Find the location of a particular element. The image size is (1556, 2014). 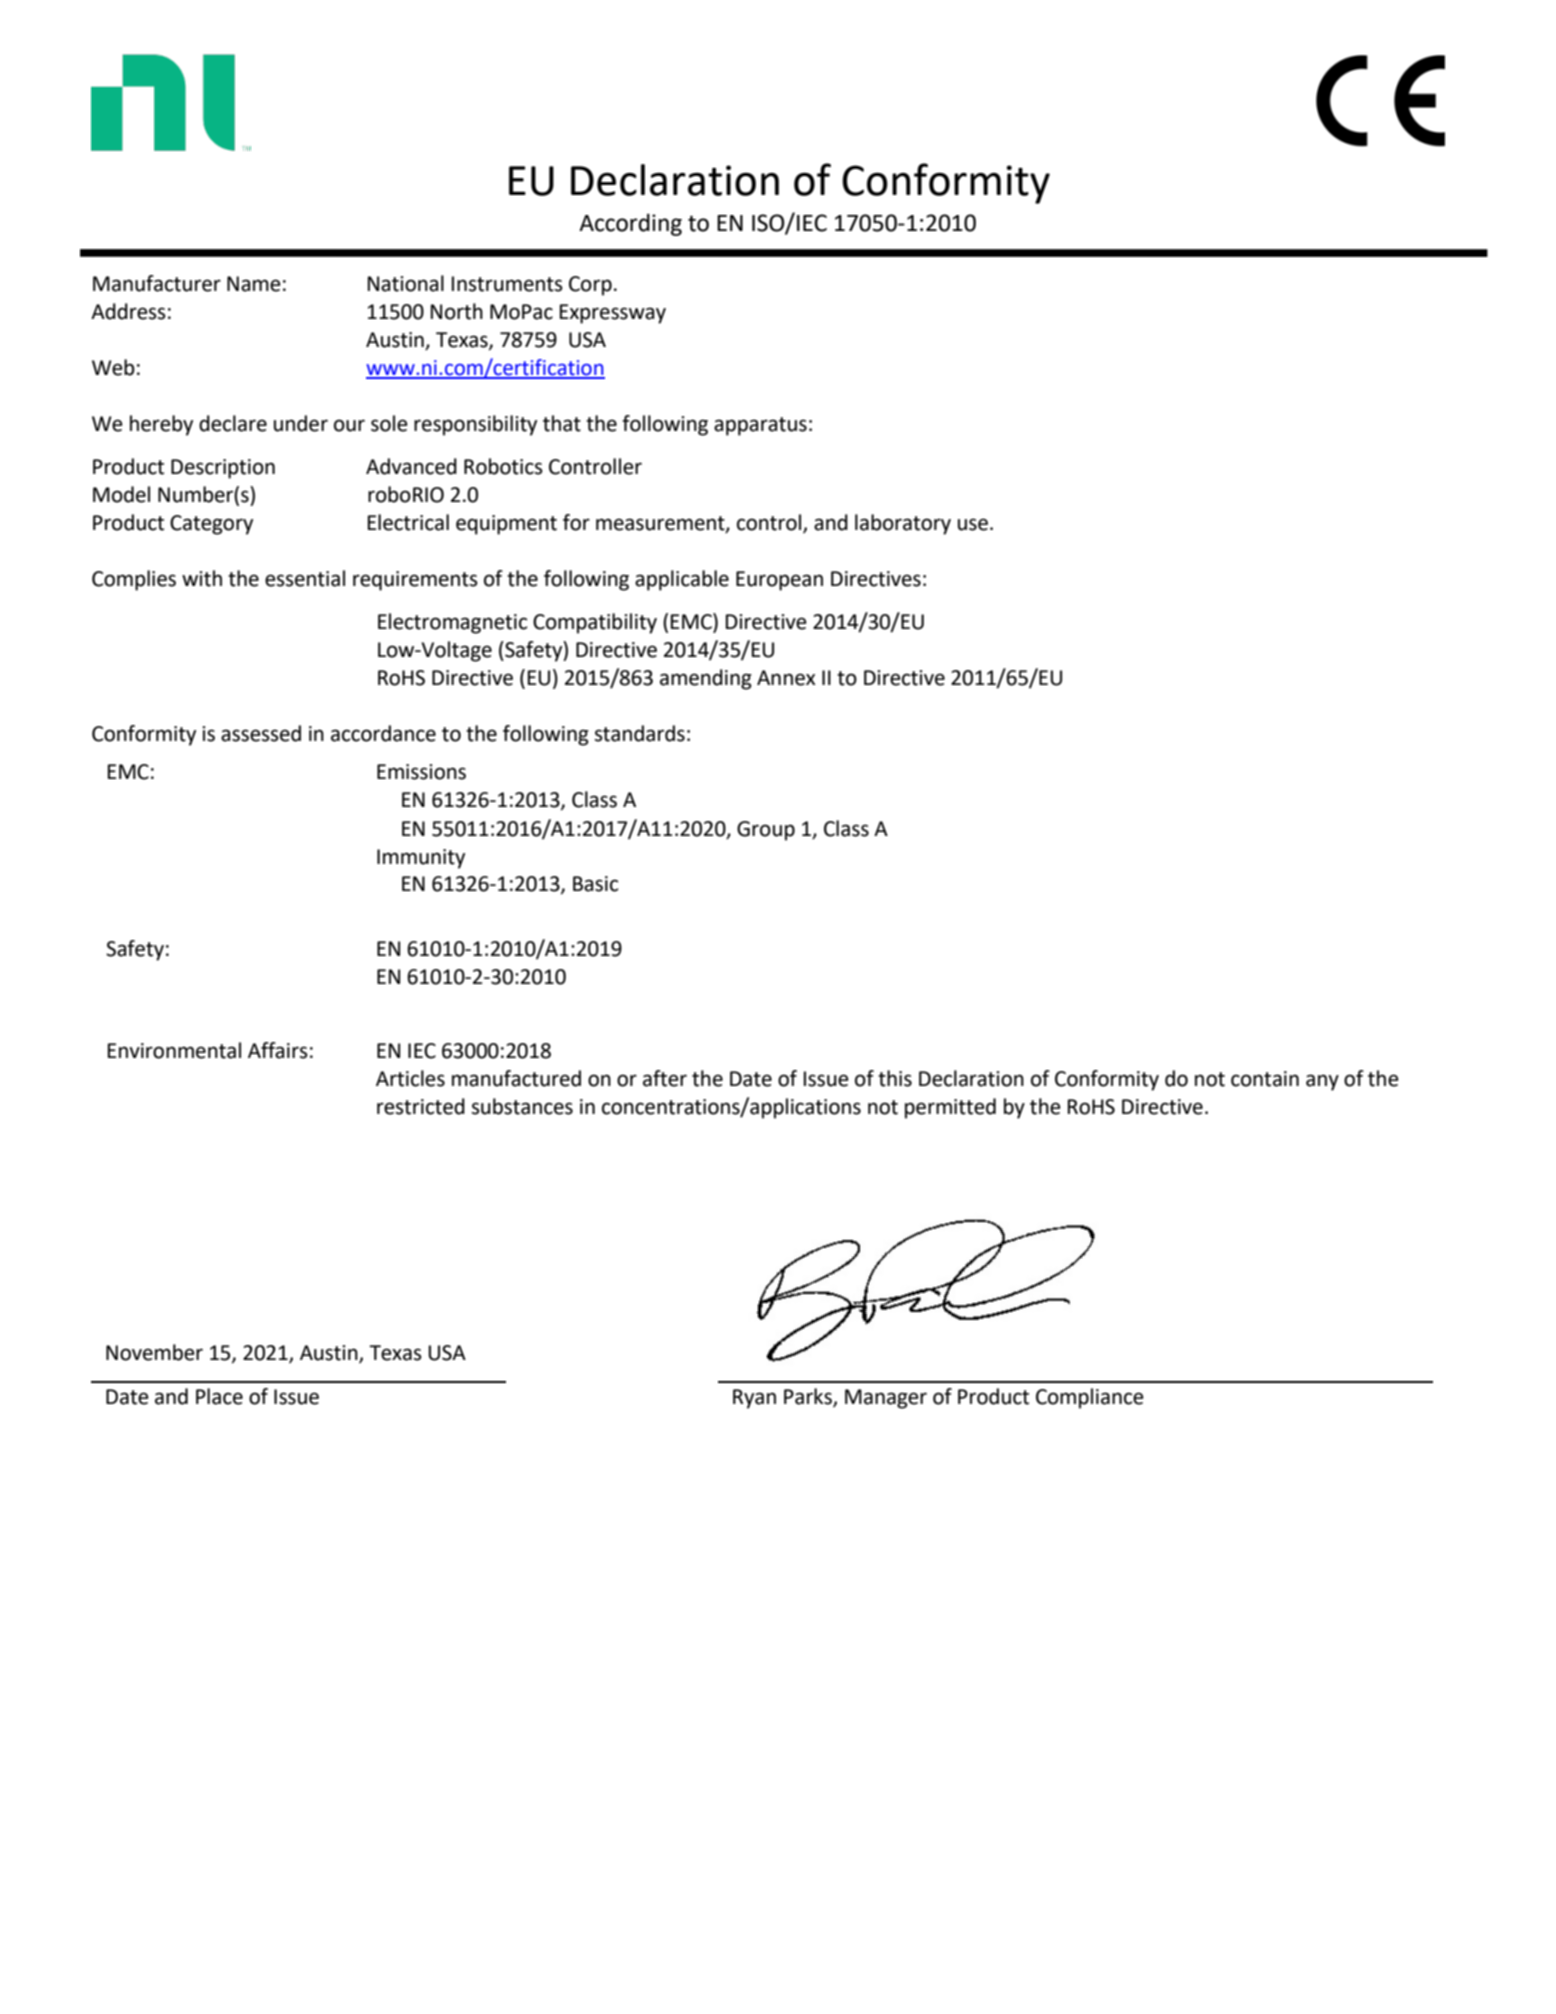

Affairs is located at coordinates (278, 1050).
